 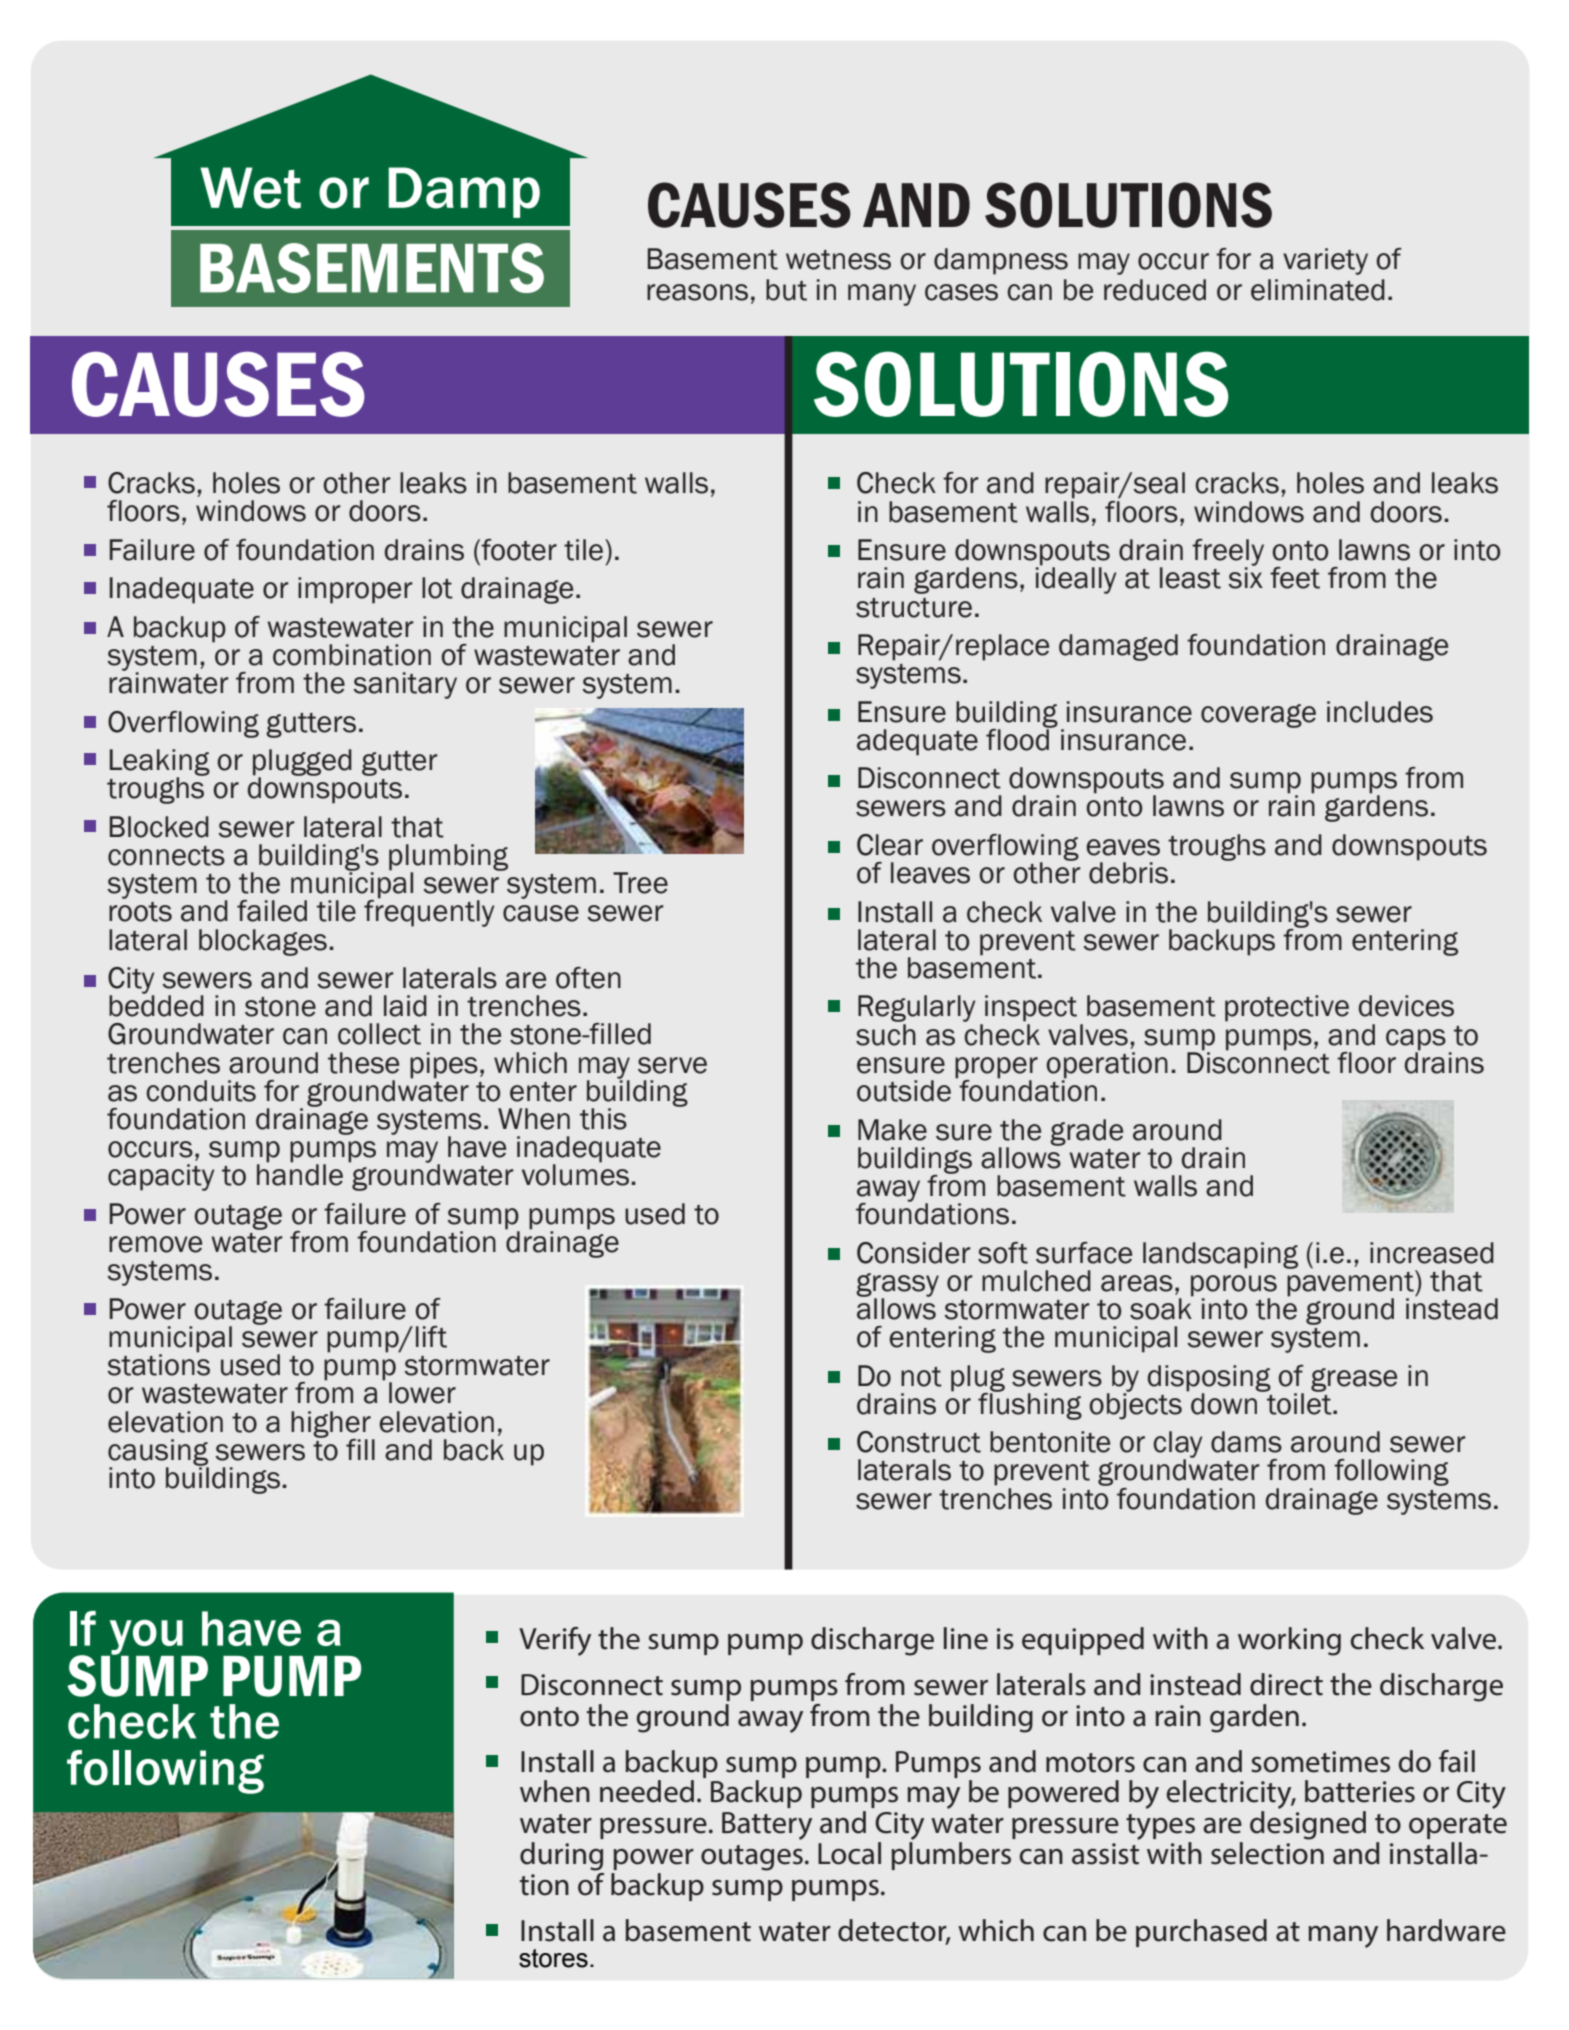 What do you see at coordinates (1318, 290) in the screenshot?
I see `eliminated` at bounding box center [1318, 290].
